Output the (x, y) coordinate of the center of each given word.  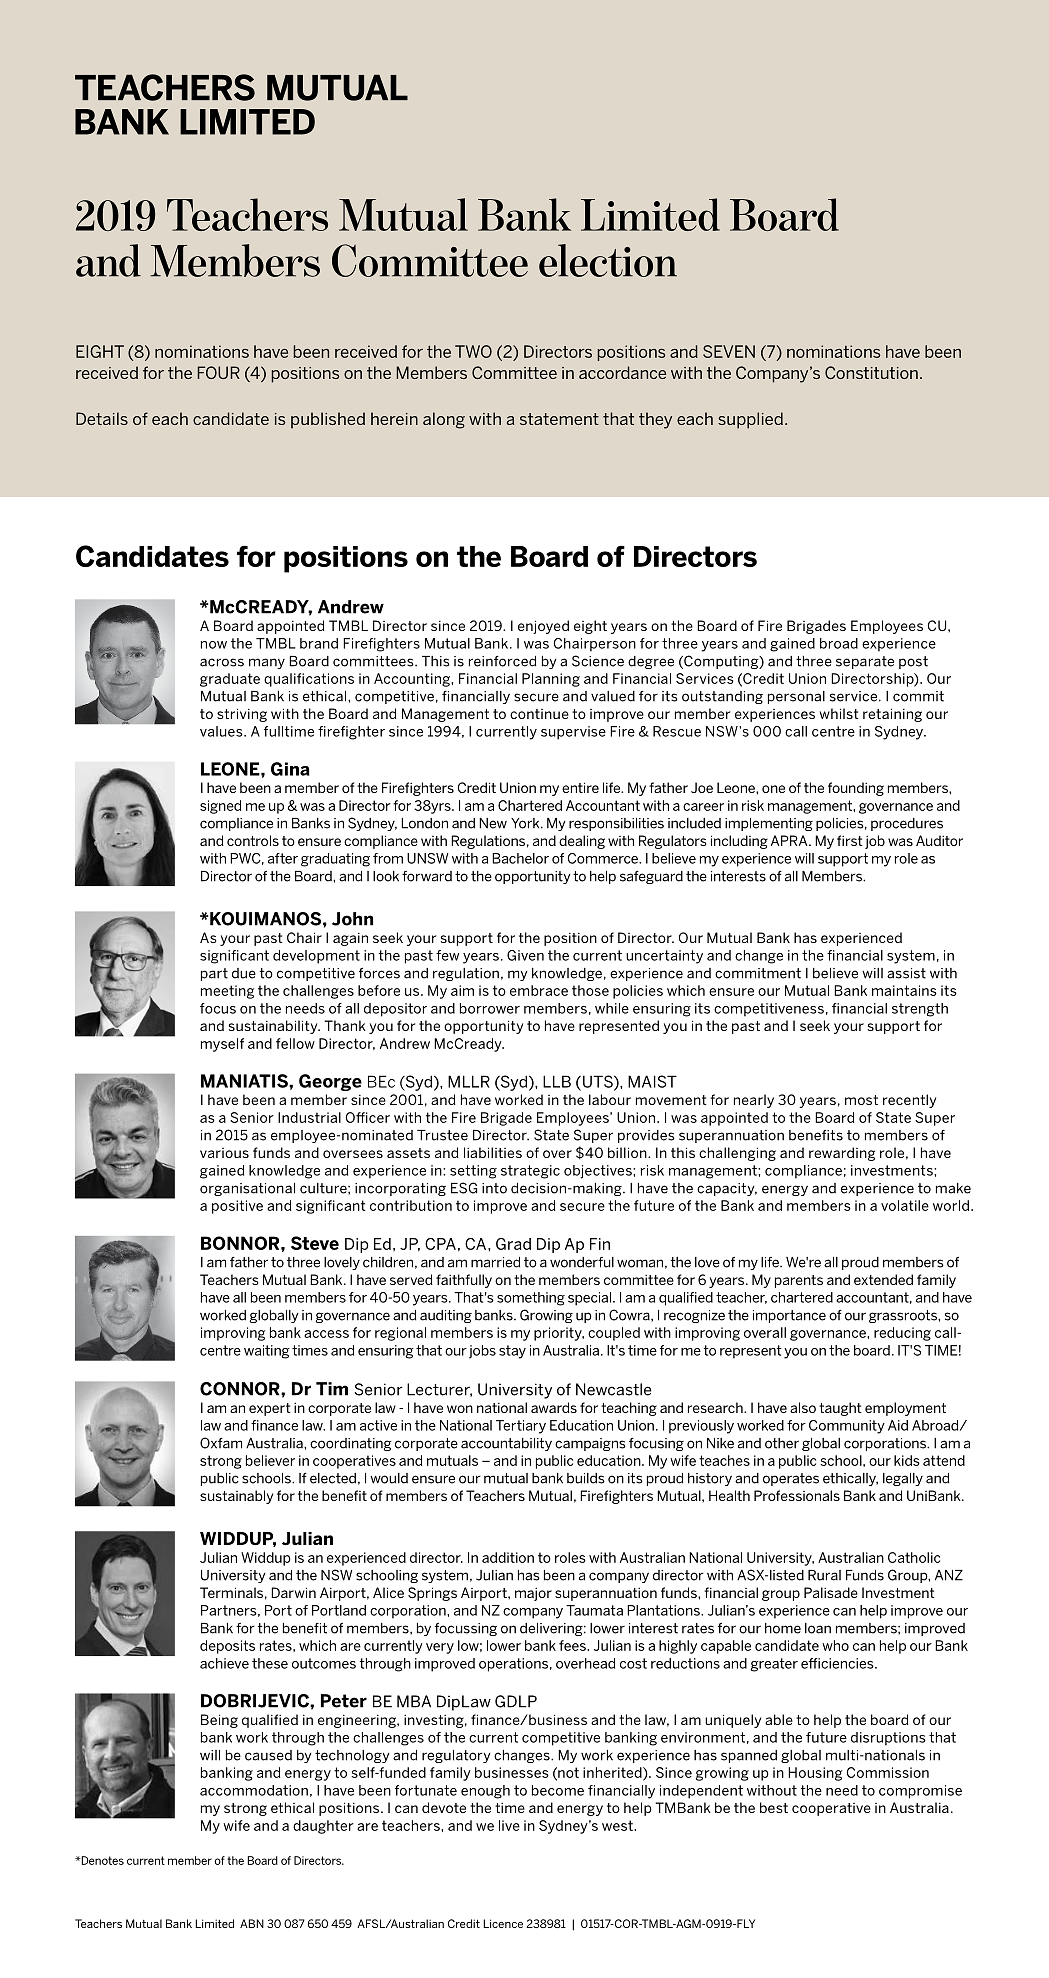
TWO (473, 351)
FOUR (218, 372)
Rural (824, 1575)
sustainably (236, 1497)
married (495, 1262)
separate (865, 662)
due (244, 973)
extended (883, 1279)
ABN (252, 1923)
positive (237, 1207)
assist (906, 973)
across (222, 662)
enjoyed (543, 627)
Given (525, 955)
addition (508, 1557)
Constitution (871, 372)
